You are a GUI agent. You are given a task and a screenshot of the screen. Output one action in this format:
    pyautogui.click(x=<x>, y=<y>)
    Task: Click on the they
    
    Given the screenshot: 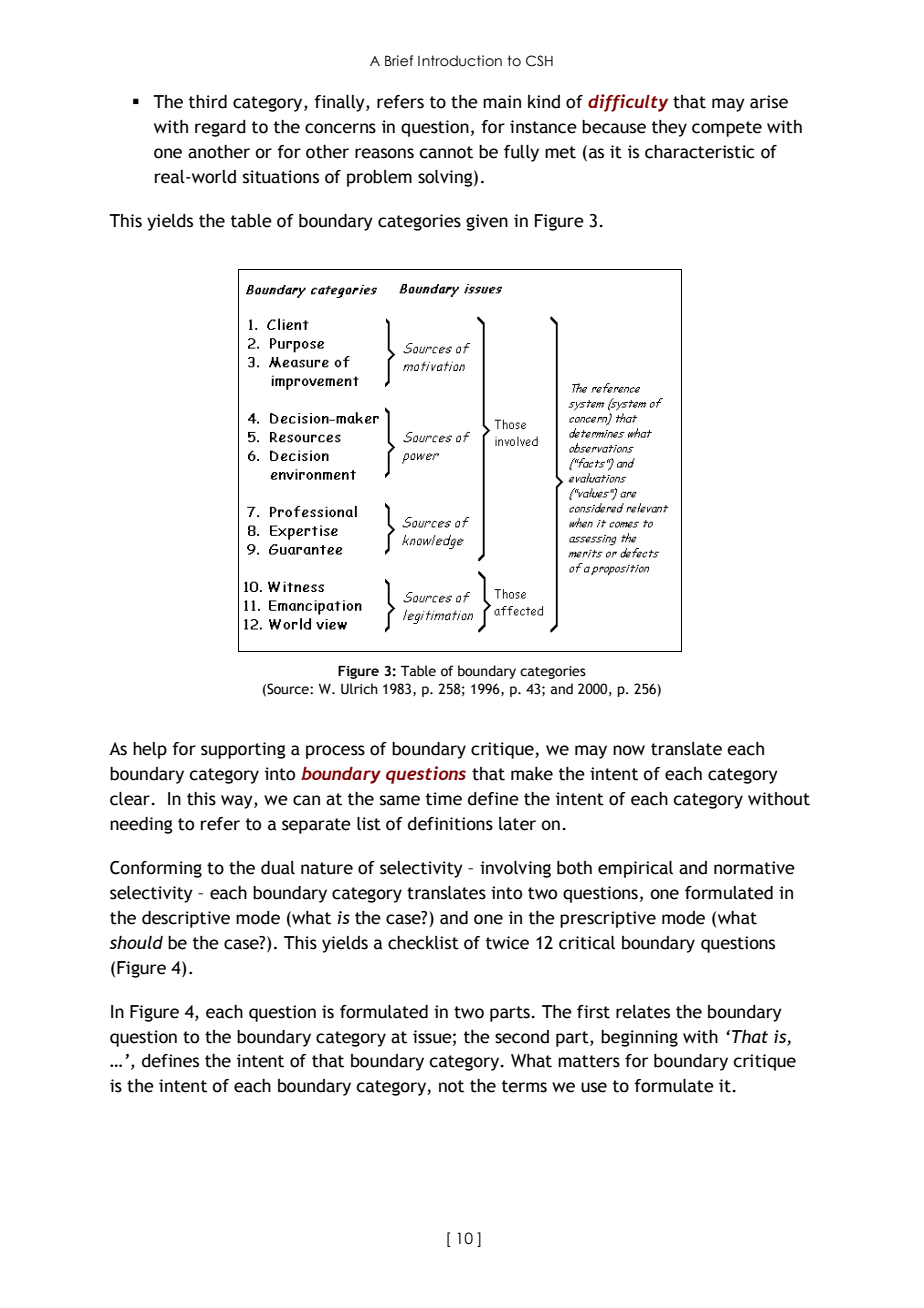 What is the action you would take?
    pyautogui.click(x=669, y=128)
